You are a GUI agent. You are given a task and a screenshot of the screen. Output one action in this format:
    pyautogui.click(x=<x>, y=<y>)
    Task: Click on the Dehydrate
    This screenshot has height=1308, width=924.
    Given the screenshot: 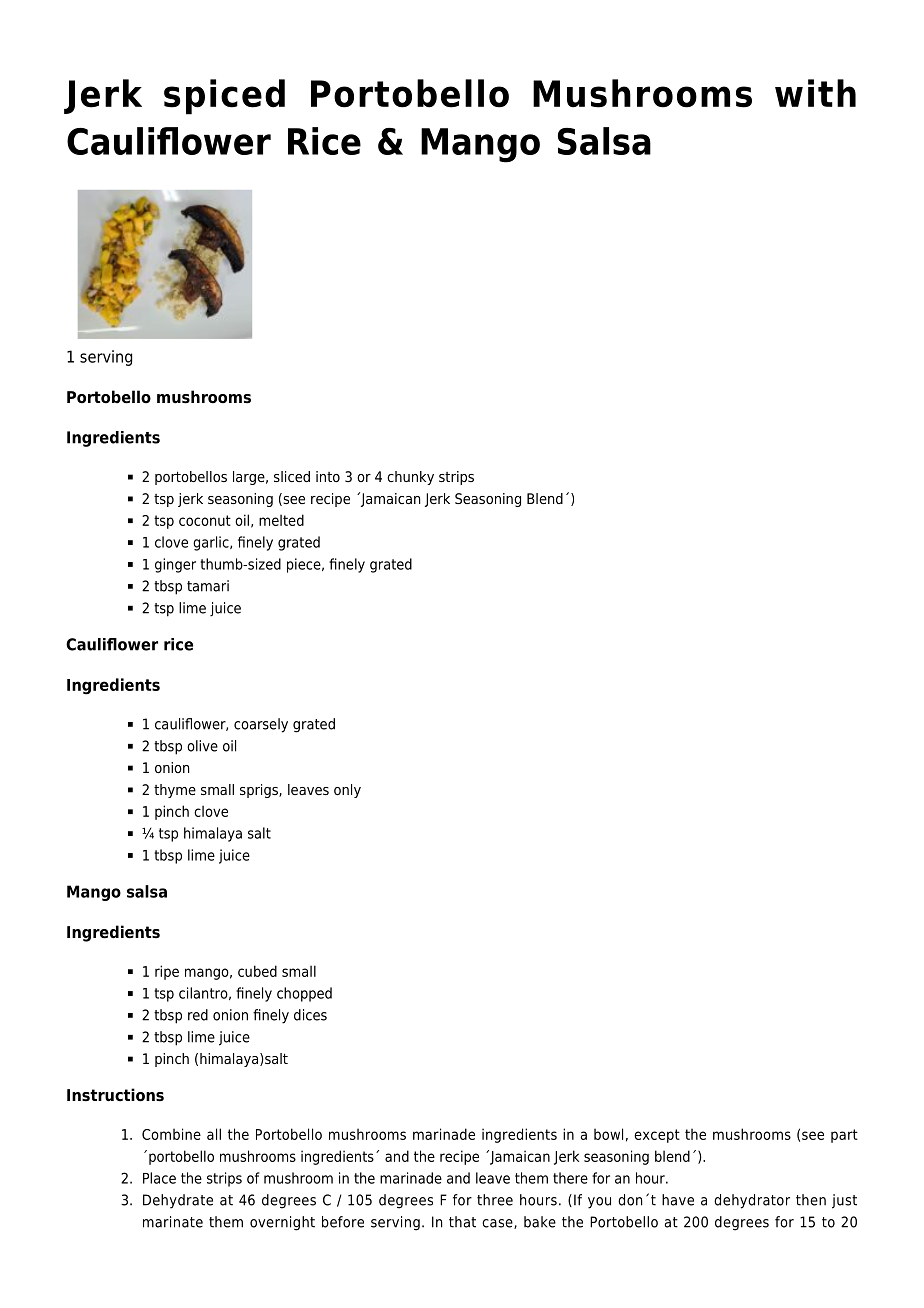 What is the action you would take?
    pyautogui.click(x=178, y=1201)
